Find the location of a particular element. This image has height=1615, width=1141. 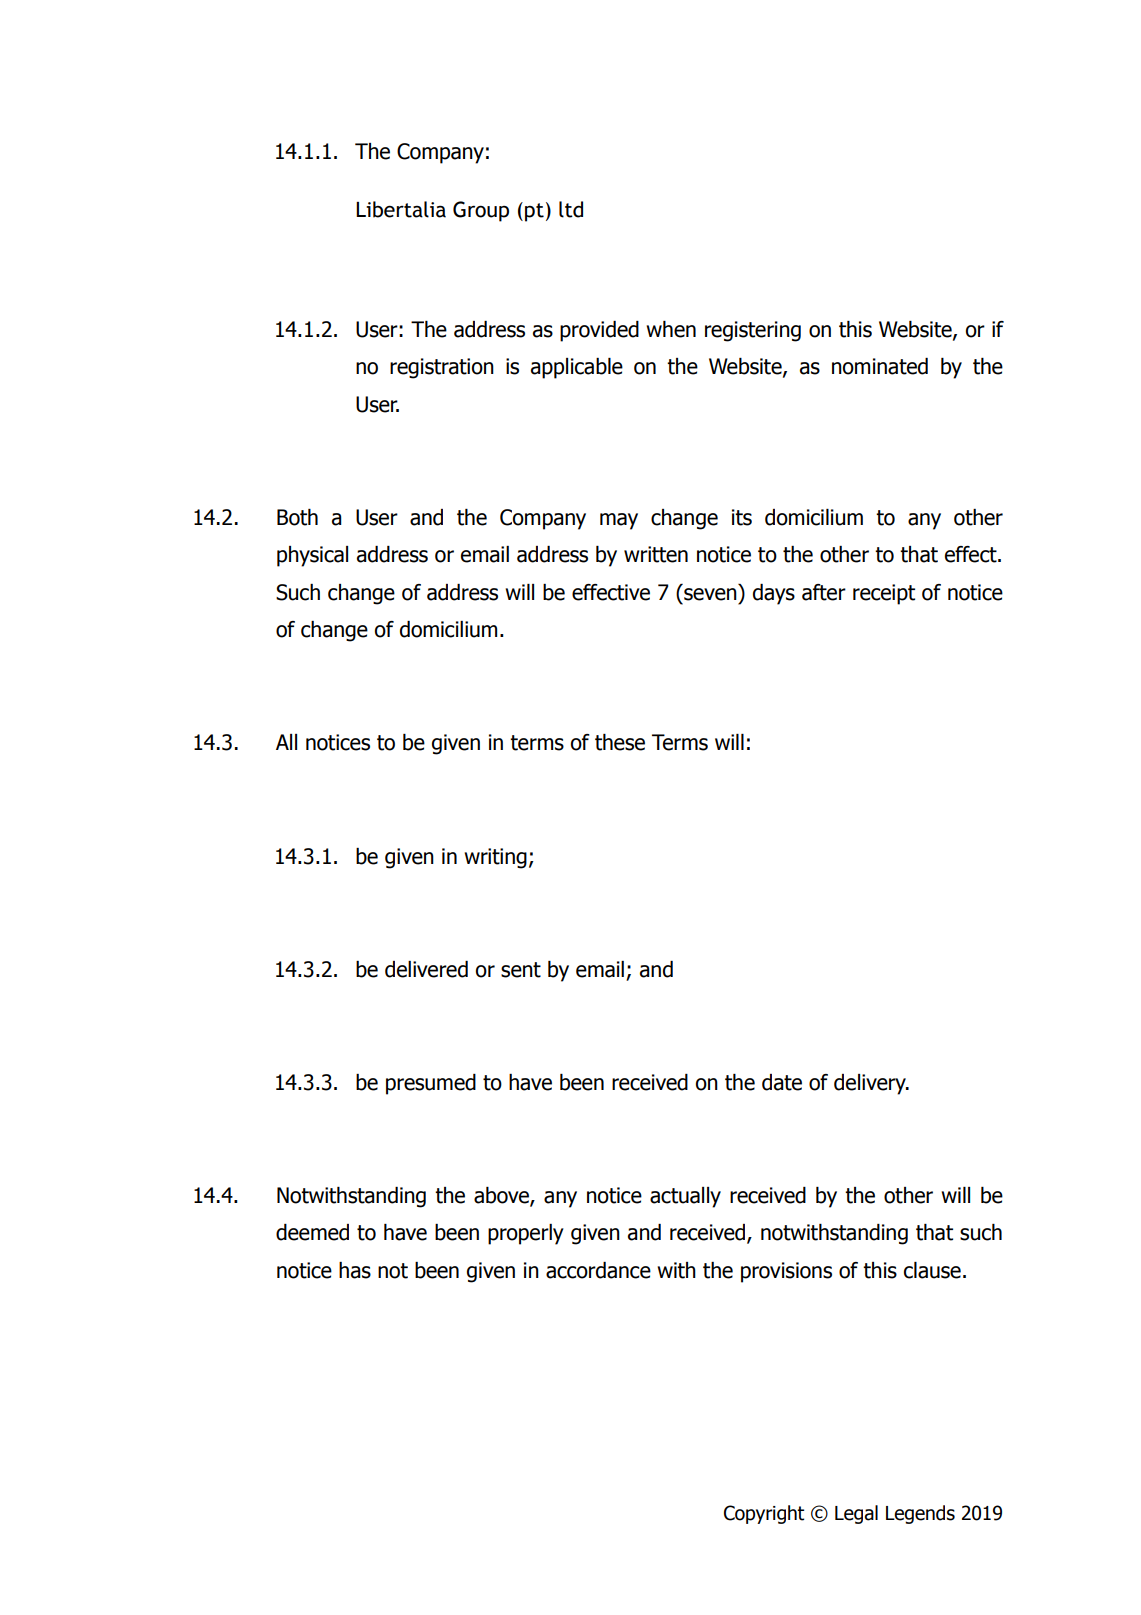

sent is located at coordinates (521, 970).
